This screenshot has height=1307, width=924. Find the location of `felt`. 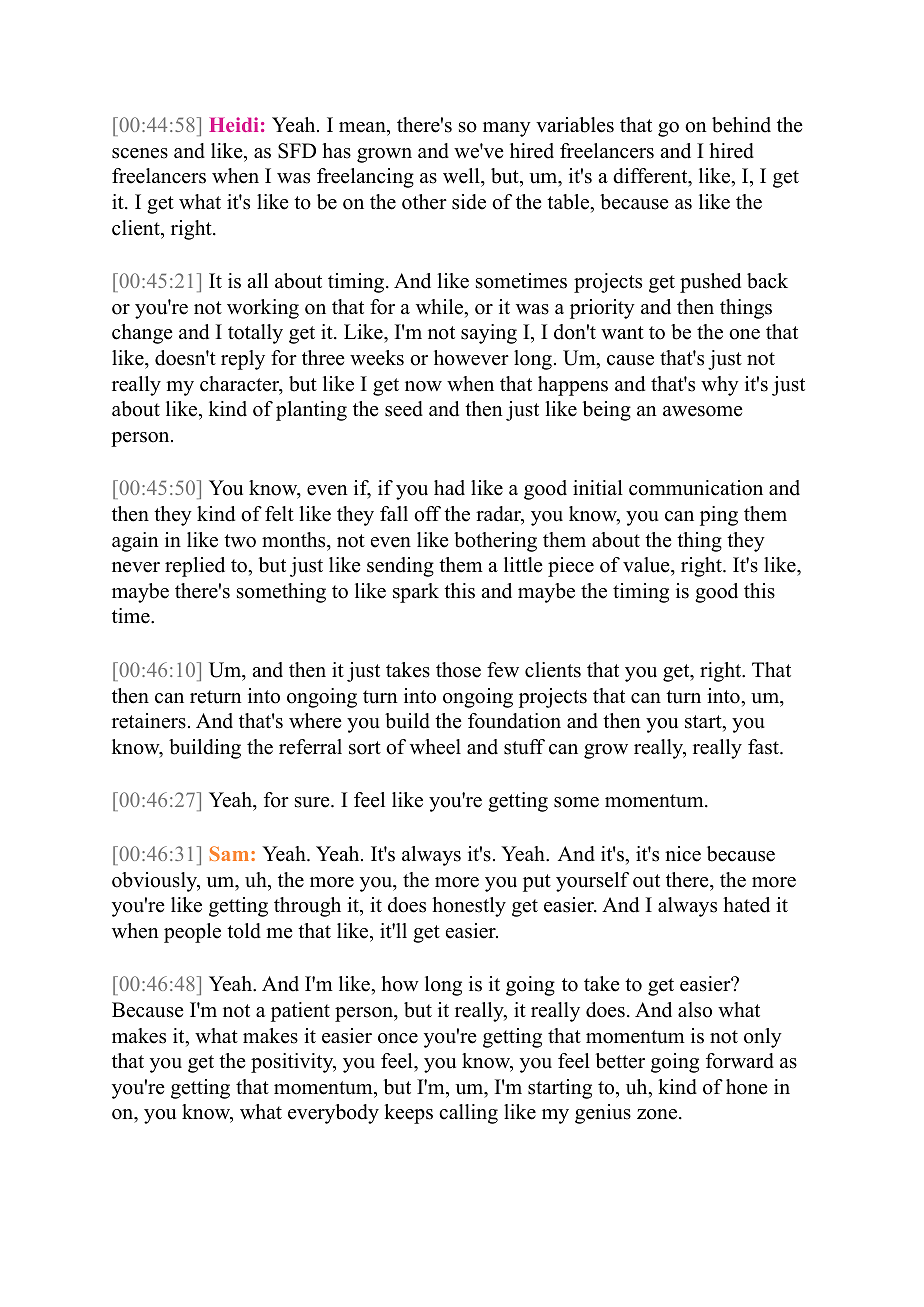

felt is located at coordinates (279, 514).
